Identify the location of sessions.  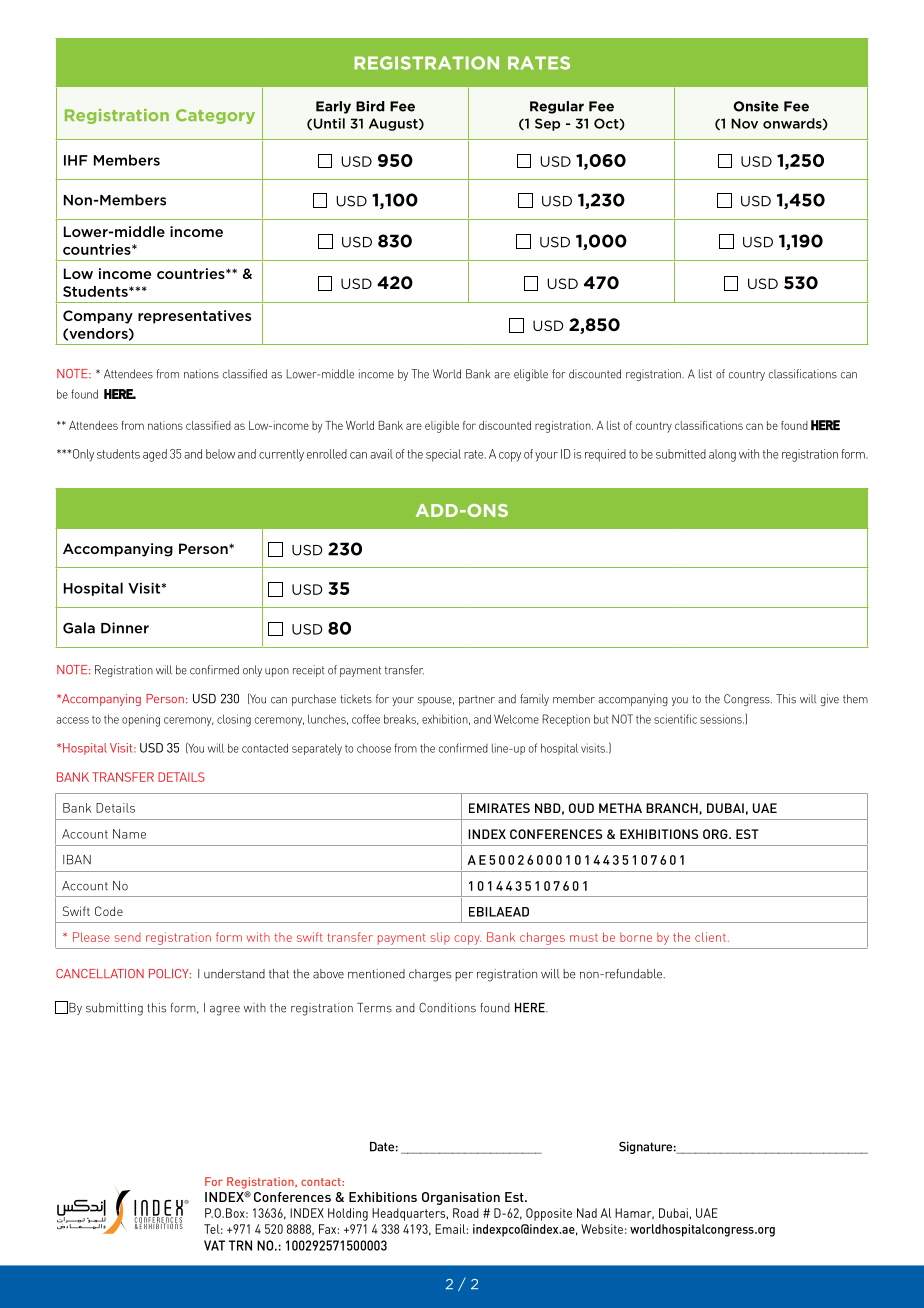
(722, 719).
